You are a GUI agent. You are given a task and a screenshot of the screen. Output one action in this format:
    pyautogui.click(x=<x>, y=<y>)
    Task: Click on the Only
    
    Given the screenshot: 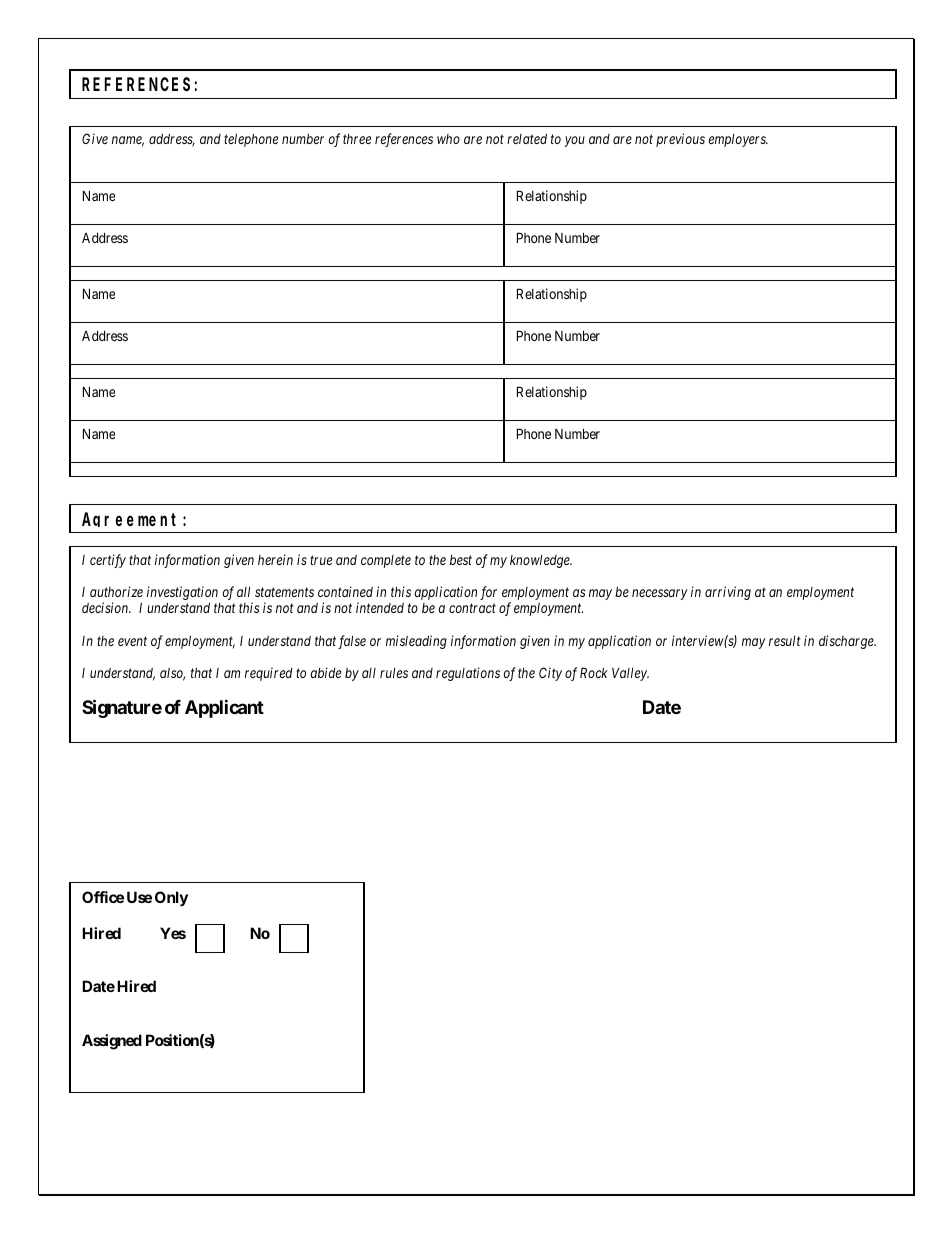 What is the action you would take?
    pyautogui.click(x=171, y=898)
